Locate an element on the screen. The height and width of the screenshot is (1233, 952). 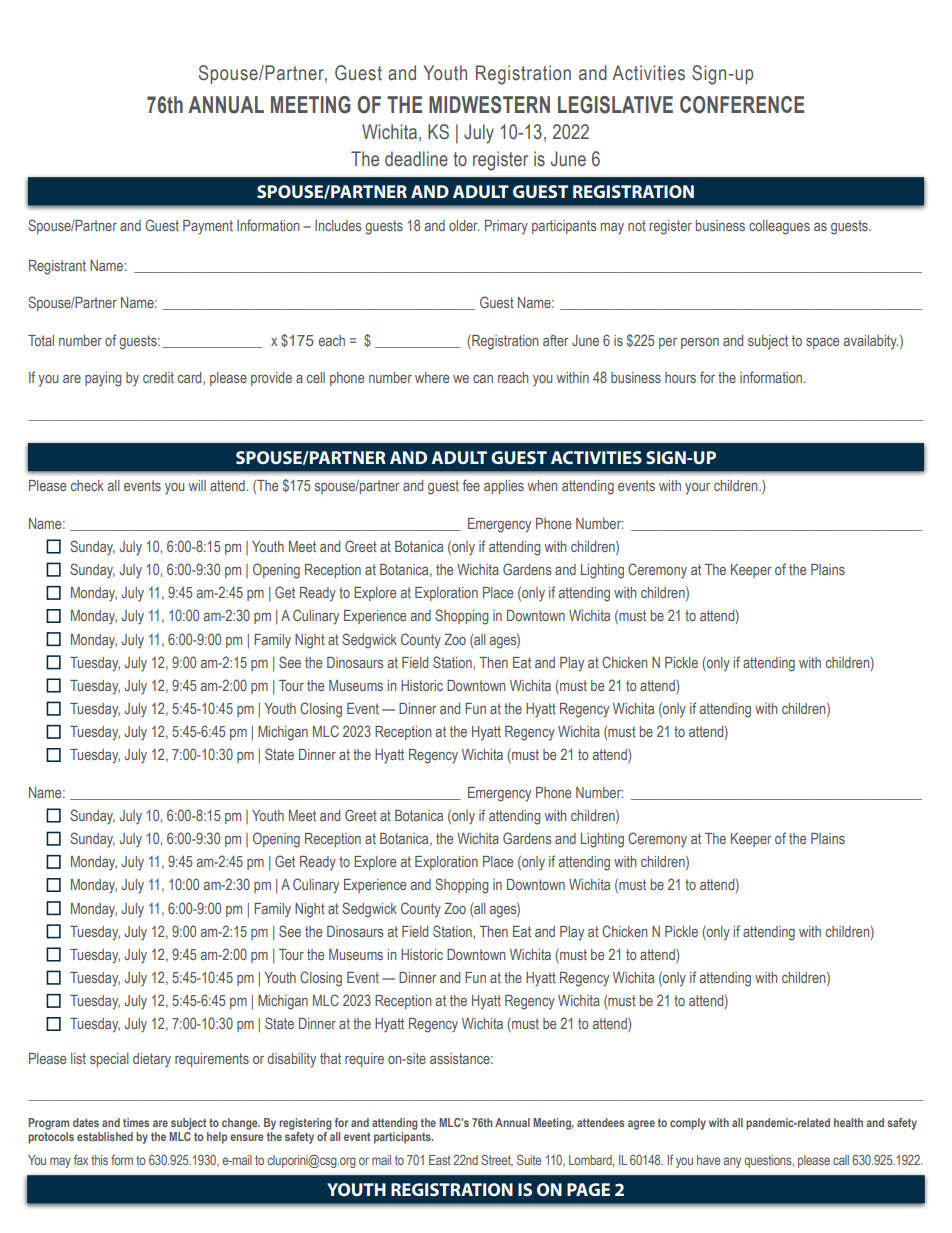
this is located at coordinates (99, 1160).
